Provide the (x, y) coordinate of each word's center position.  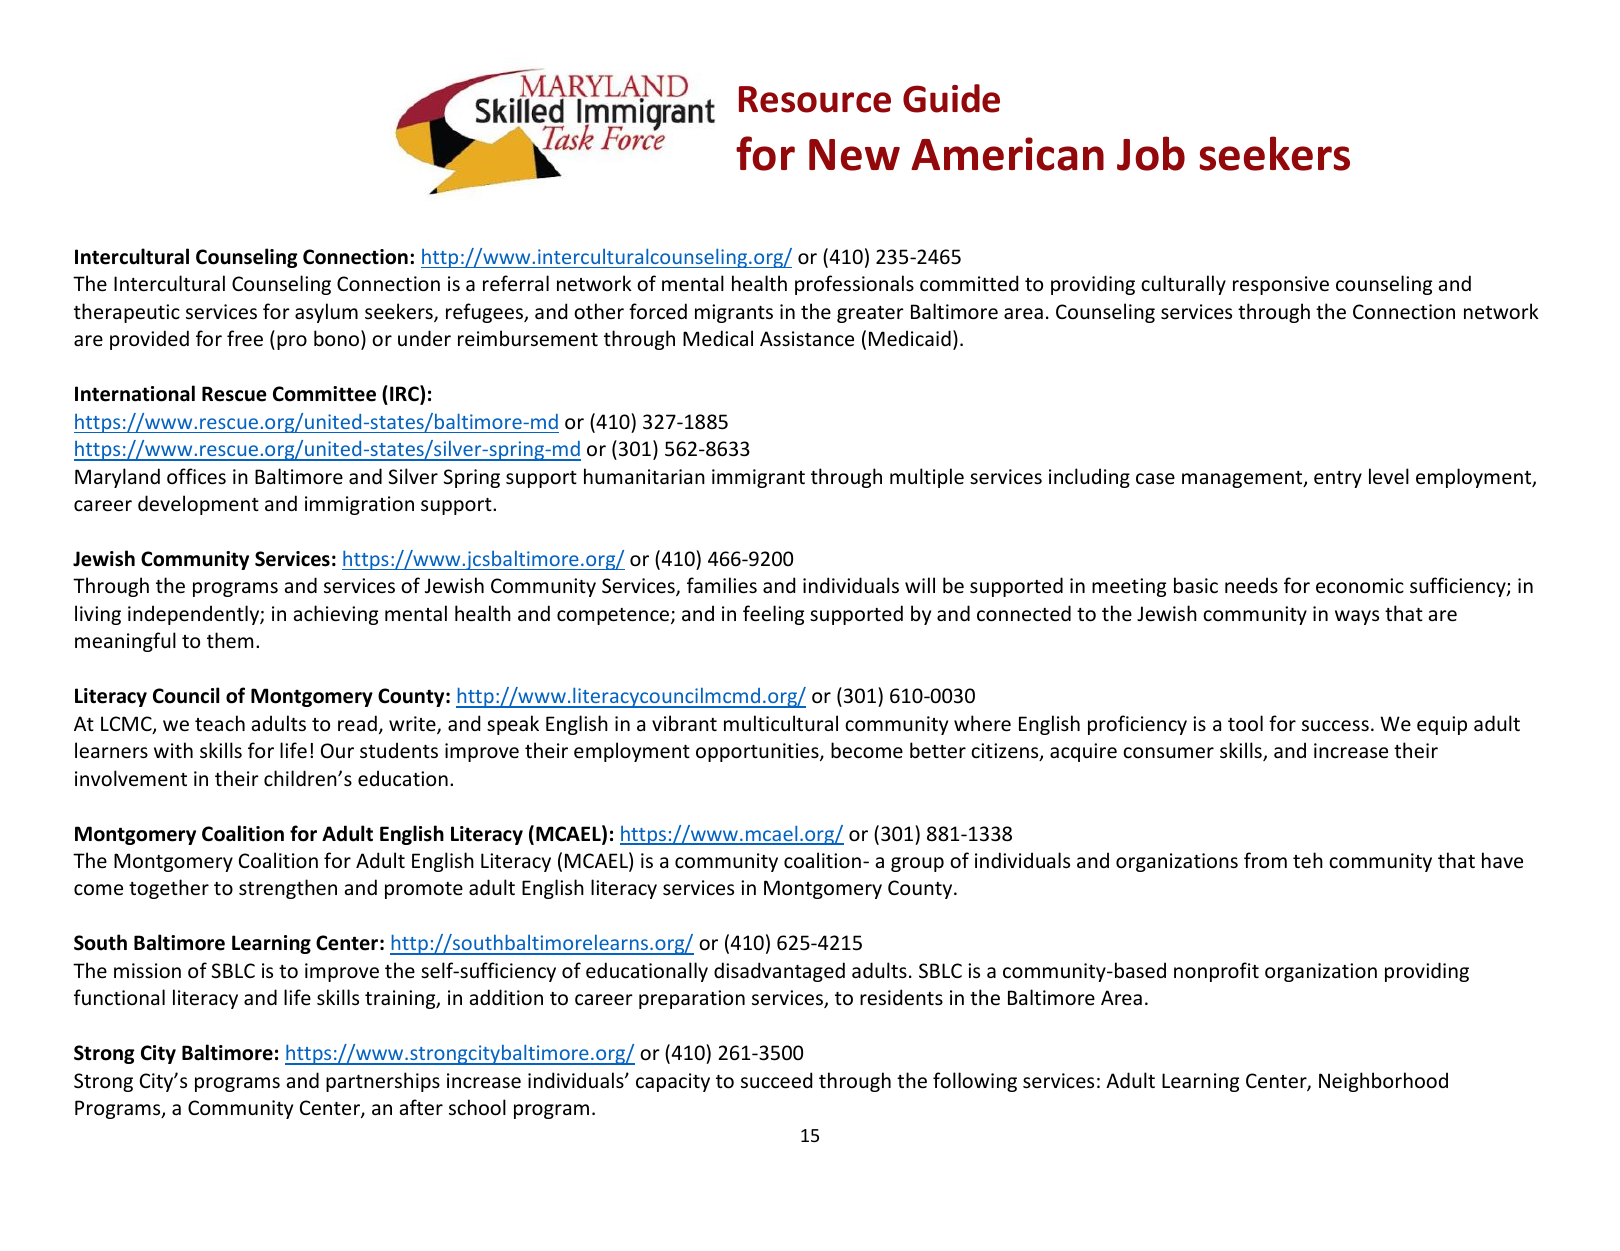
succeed (776, 1080)
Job (1151, 153)
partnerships (383, 1082)
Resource (815, 99)
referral (516, 283)
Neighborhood (1383, 1082)
